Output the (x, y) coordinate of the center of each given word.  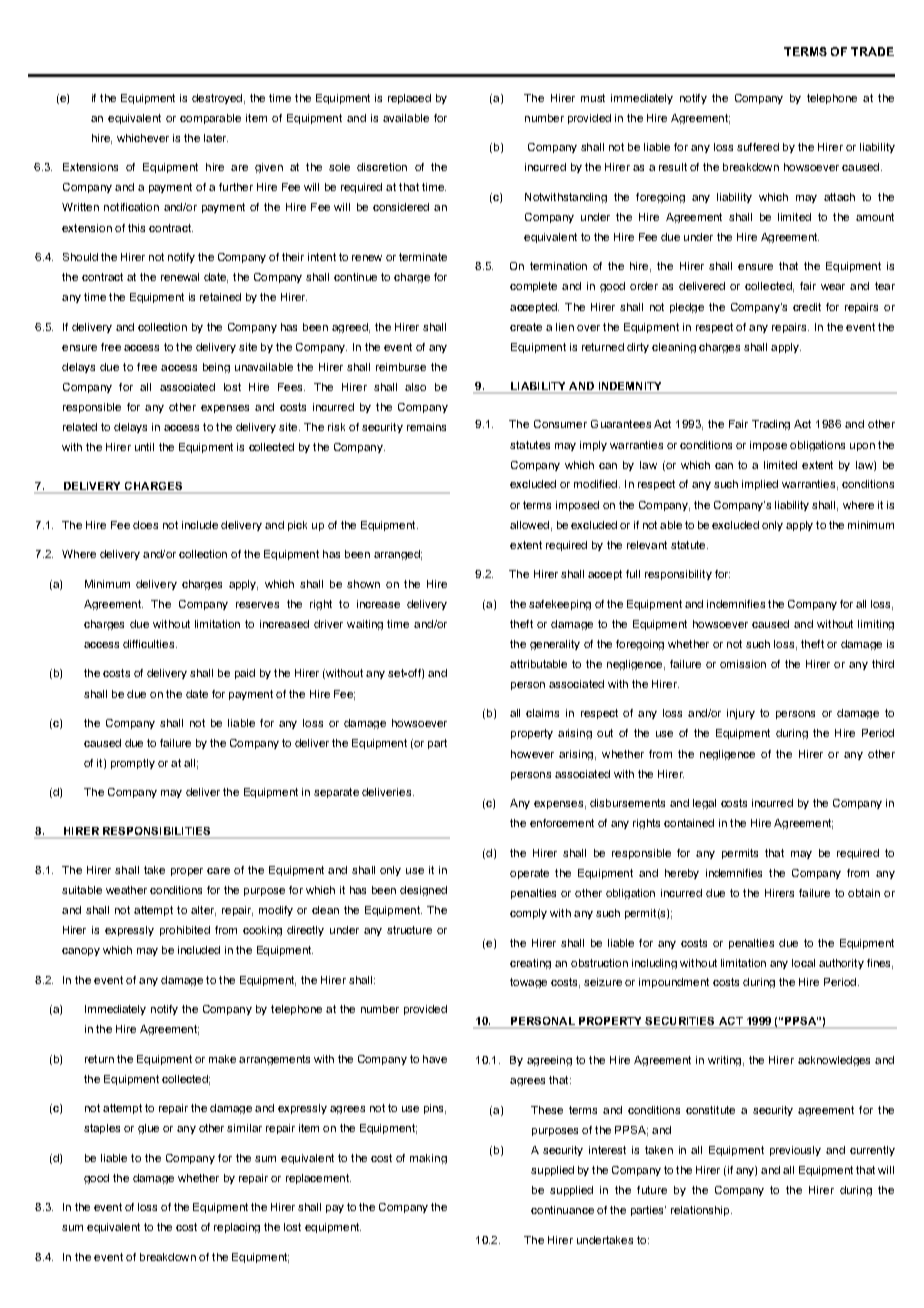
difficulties (150, 644)
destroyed (217, 99)
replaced (409, 99)
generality (555, 645)
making (428, 1159)
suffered (758, 147)
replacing (237, 1228)
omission (743, 664)
